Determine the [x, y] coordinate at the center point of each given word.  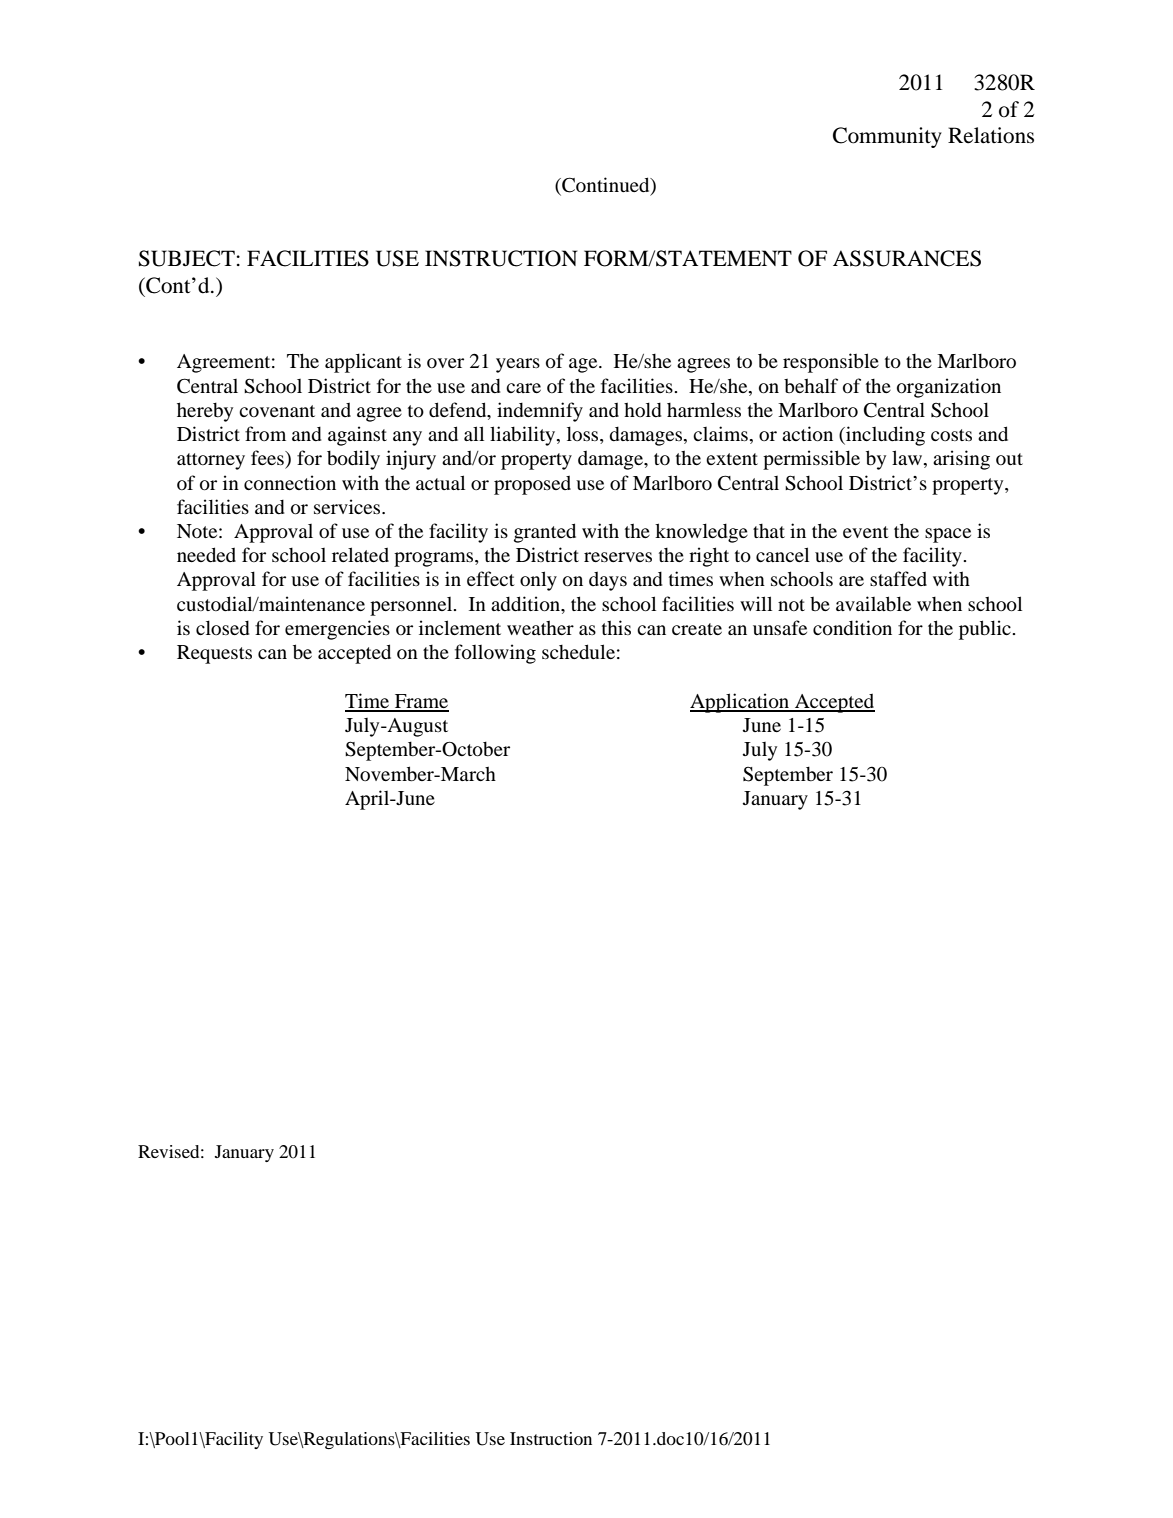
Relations [991, 135]
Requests [214, 654]
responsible [831, 363]
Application [741, 703]
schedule [578, 651]
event [866, 532]
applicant [363, 363]
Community [887, 137]
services [348, 506]
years [518, 365]
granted [545, 533]
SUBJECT [188, 258]
